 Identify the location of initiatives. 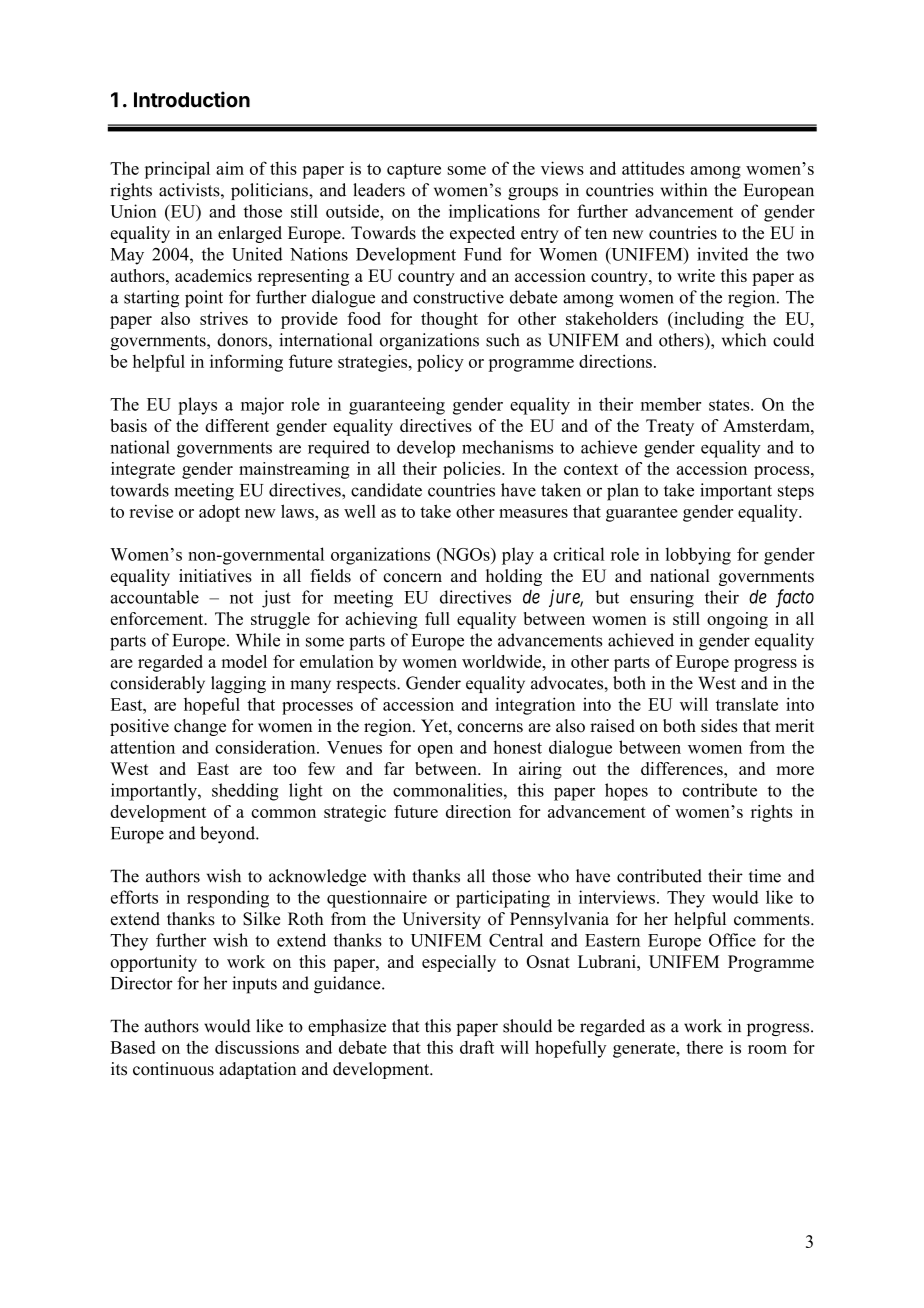
(215, 576).
